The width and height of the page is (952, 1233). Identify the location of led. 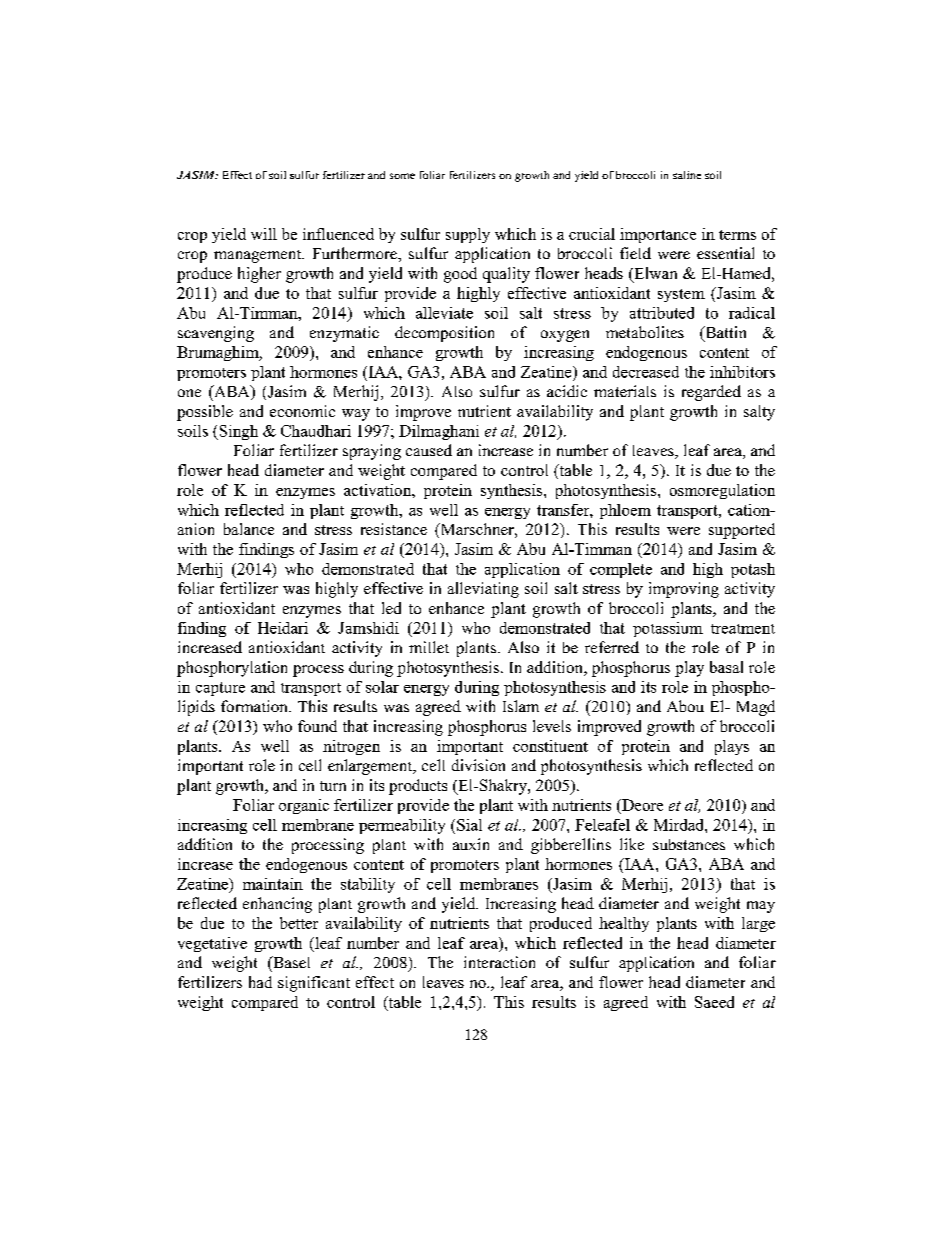
(391, 608).
